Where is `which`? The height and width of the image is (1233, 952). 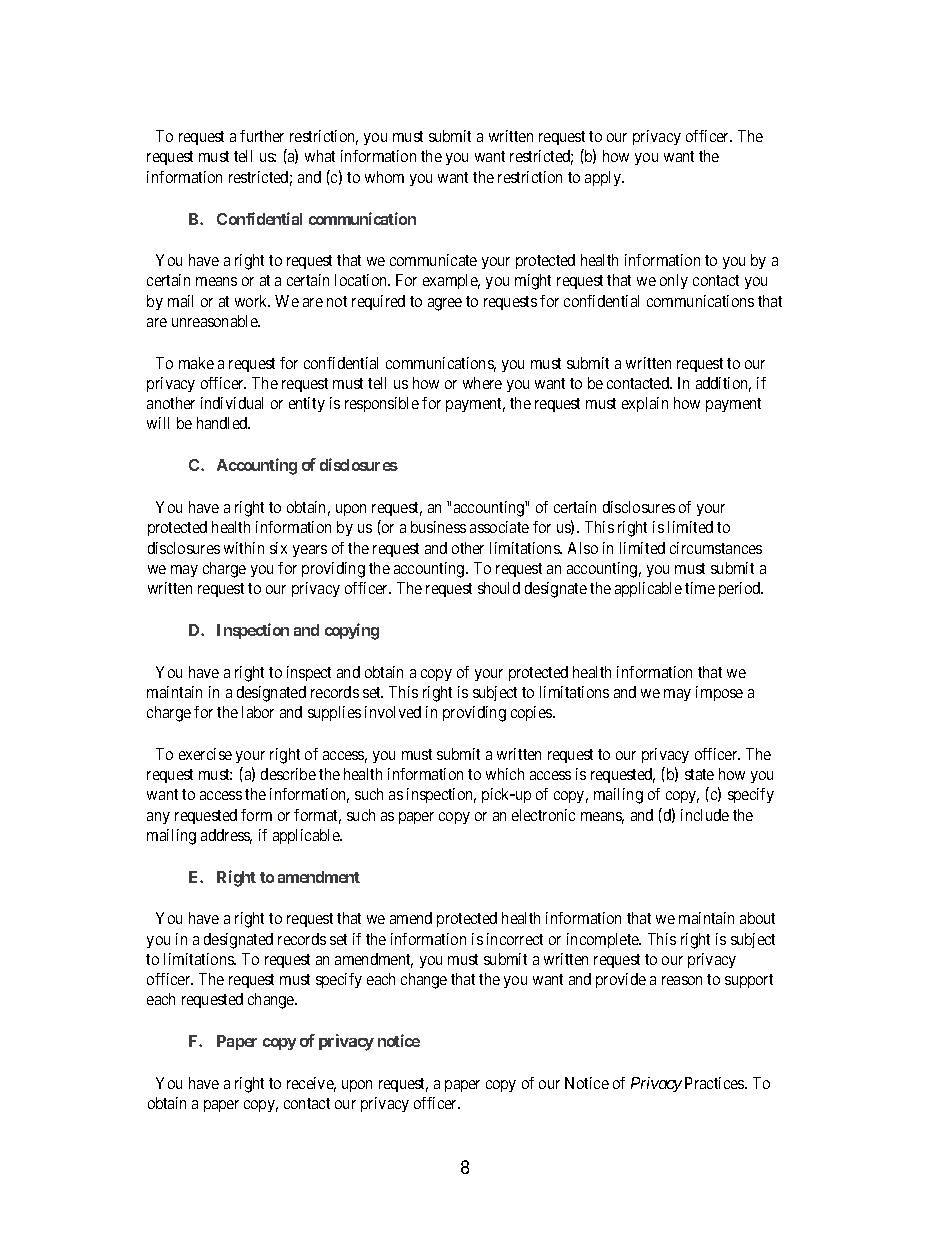 which is located at coordinates (505, 774).
